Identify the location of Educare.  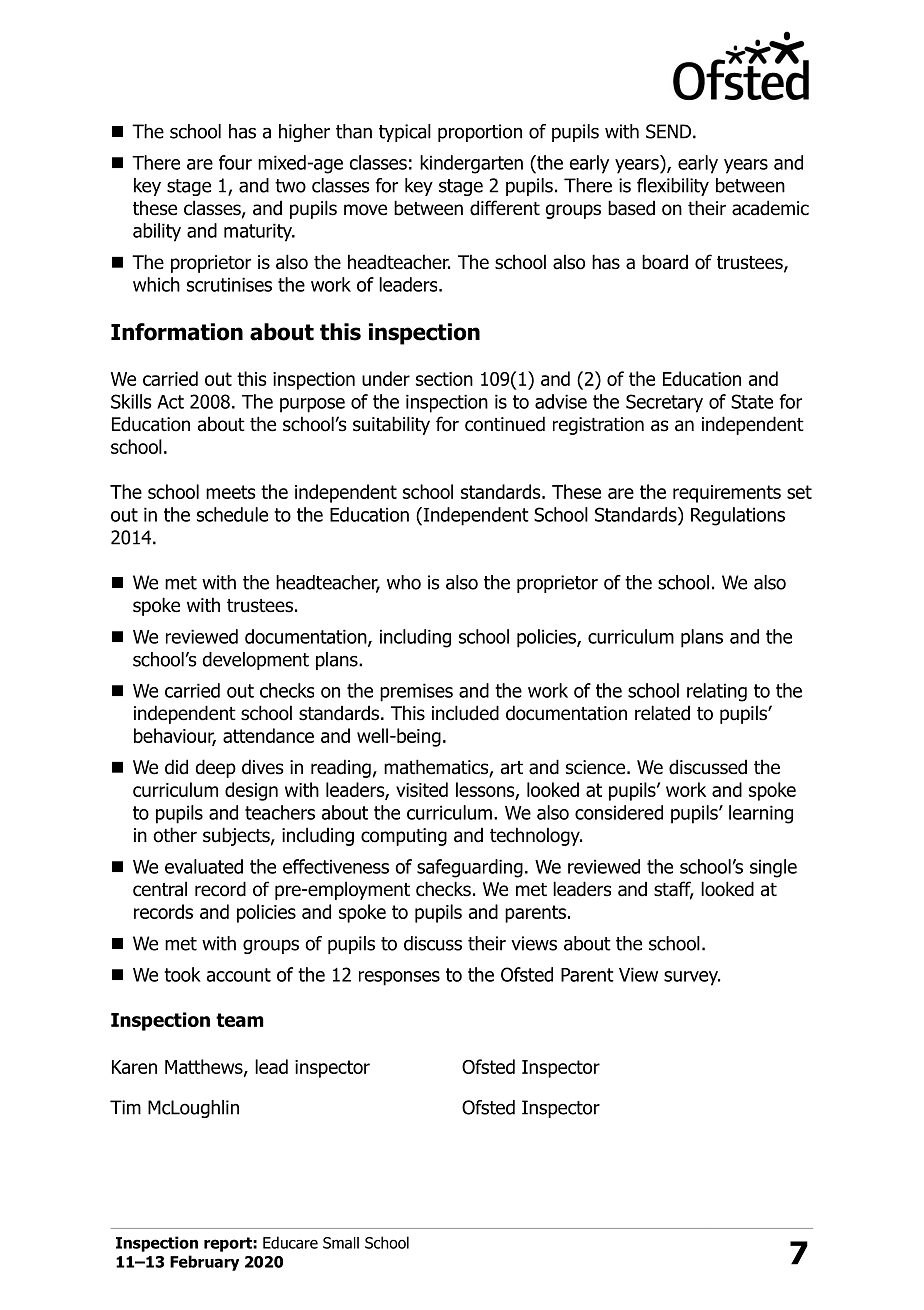
(290, 1242).
